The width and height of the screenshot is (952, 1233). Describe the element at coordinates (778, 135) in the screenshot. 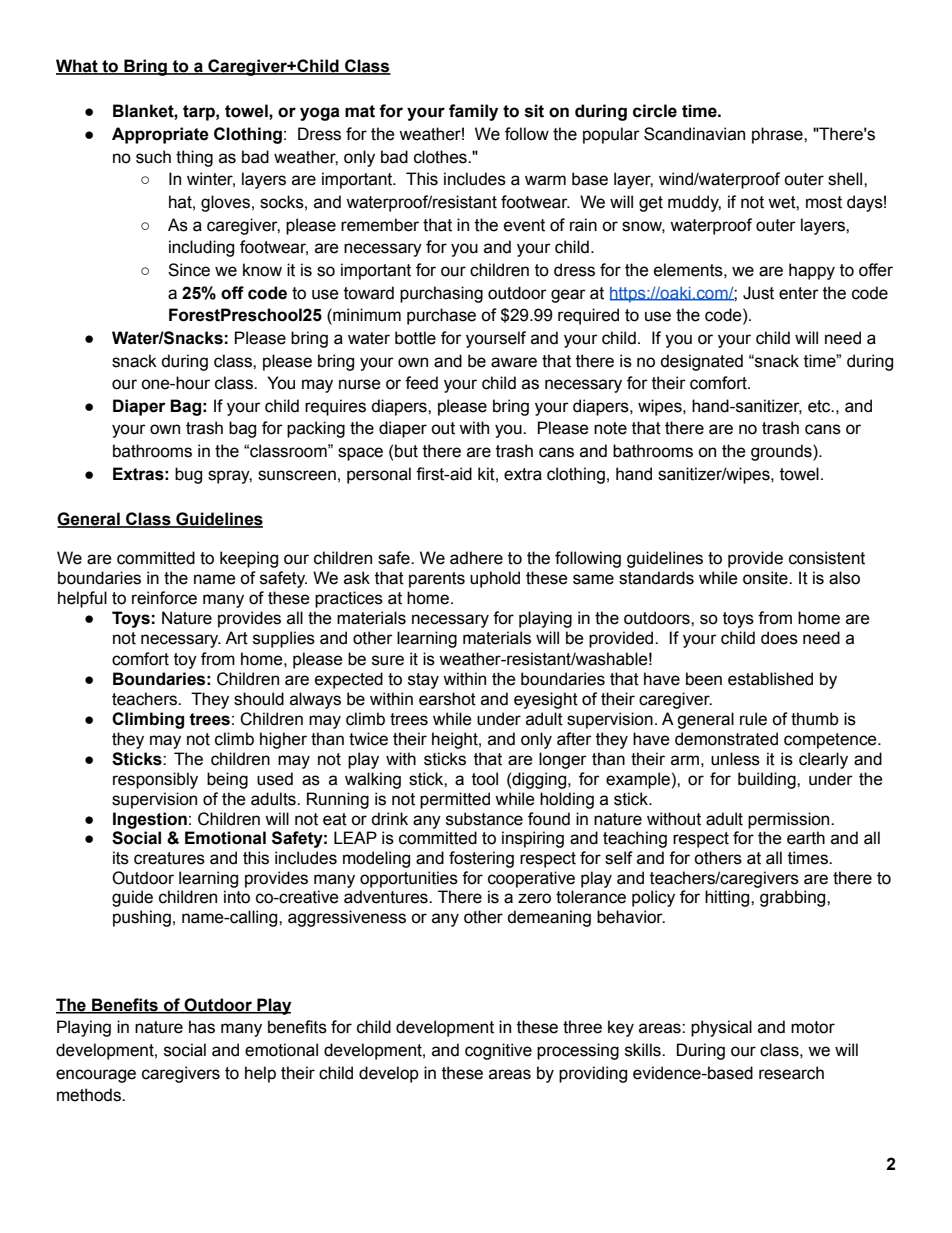

I see `phrase` at that location.
